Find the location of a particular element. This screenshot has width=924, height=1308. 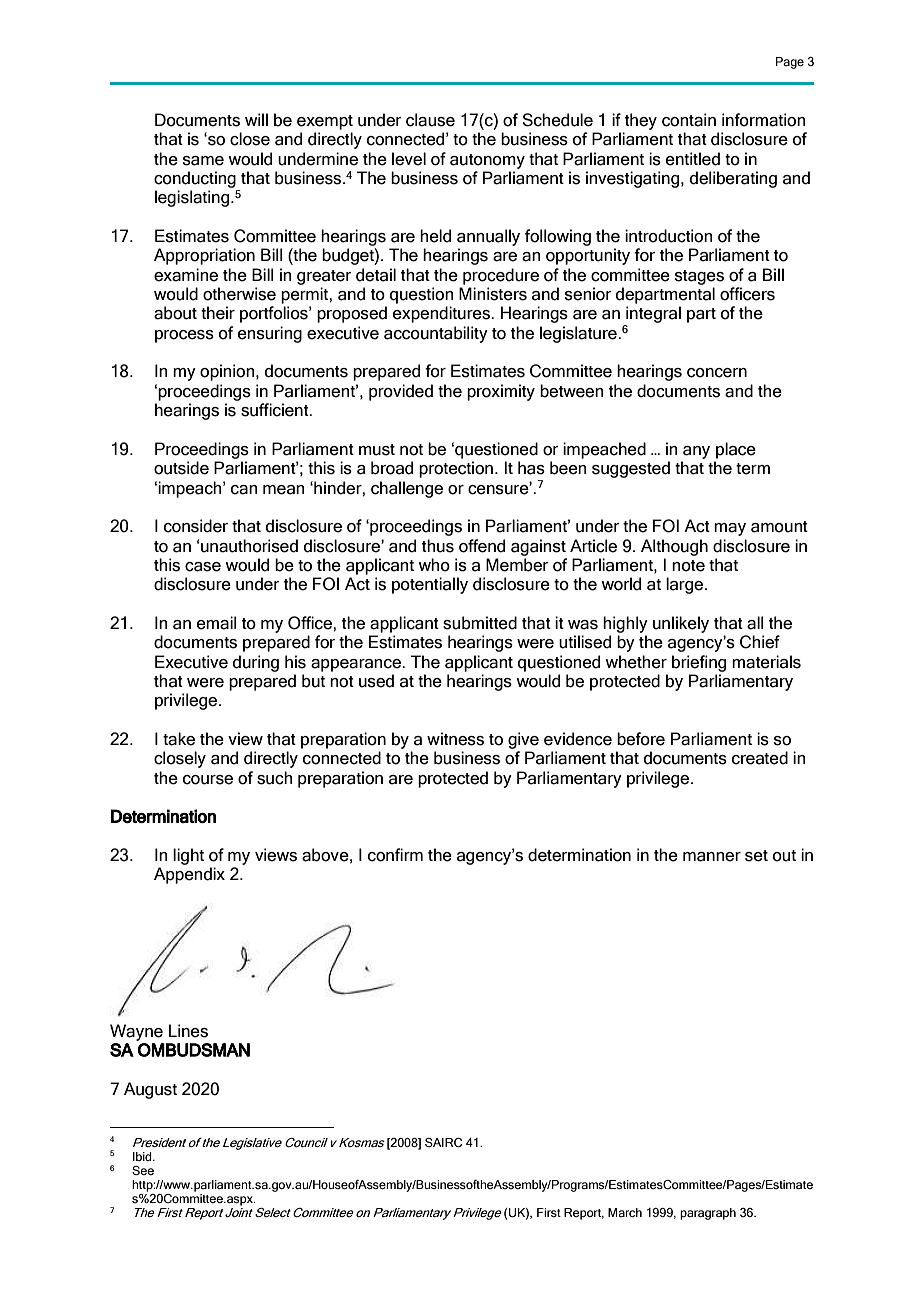

submitted is located at coordinates (480, 623).
